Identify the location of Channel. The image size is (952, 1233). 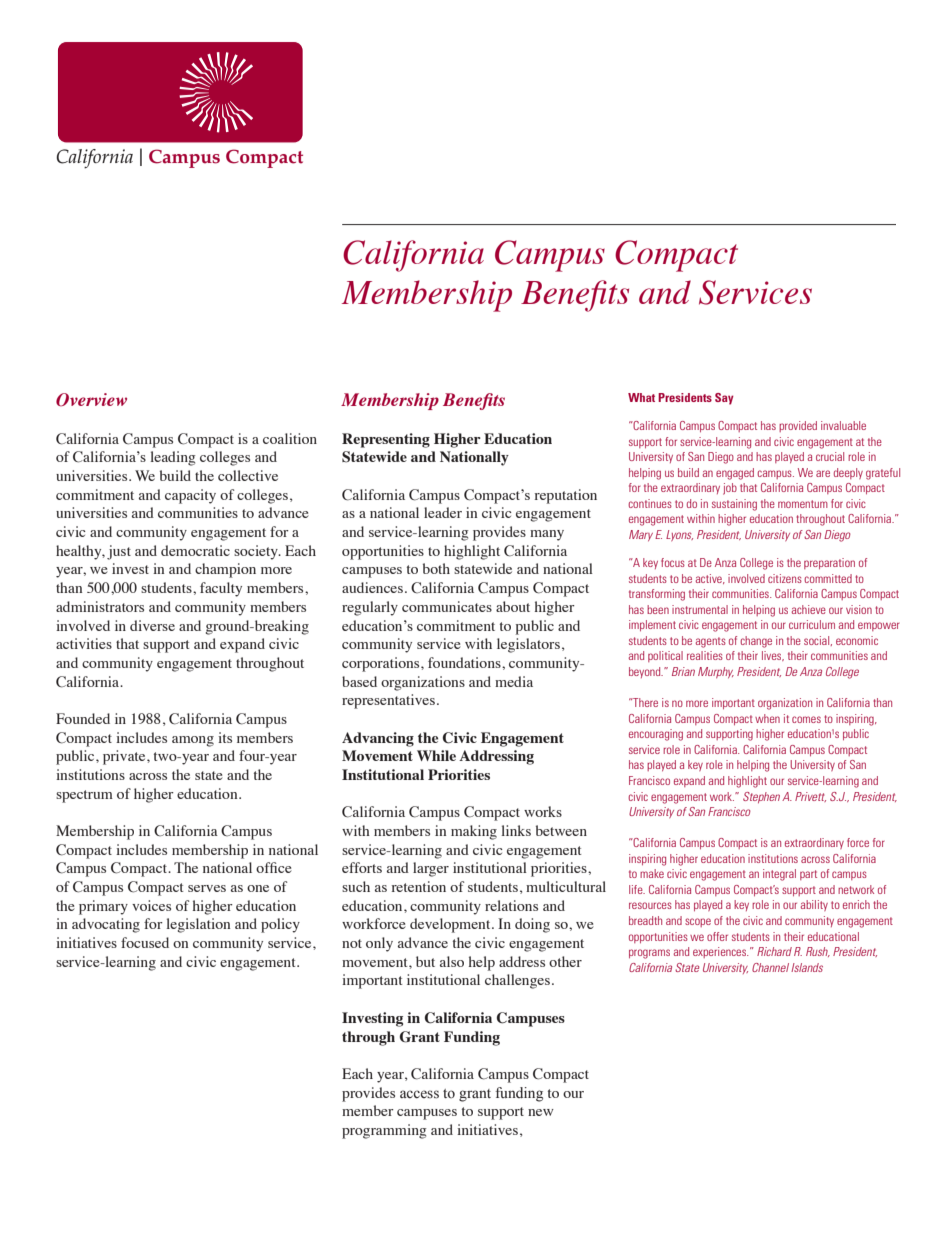
(770, 967).
